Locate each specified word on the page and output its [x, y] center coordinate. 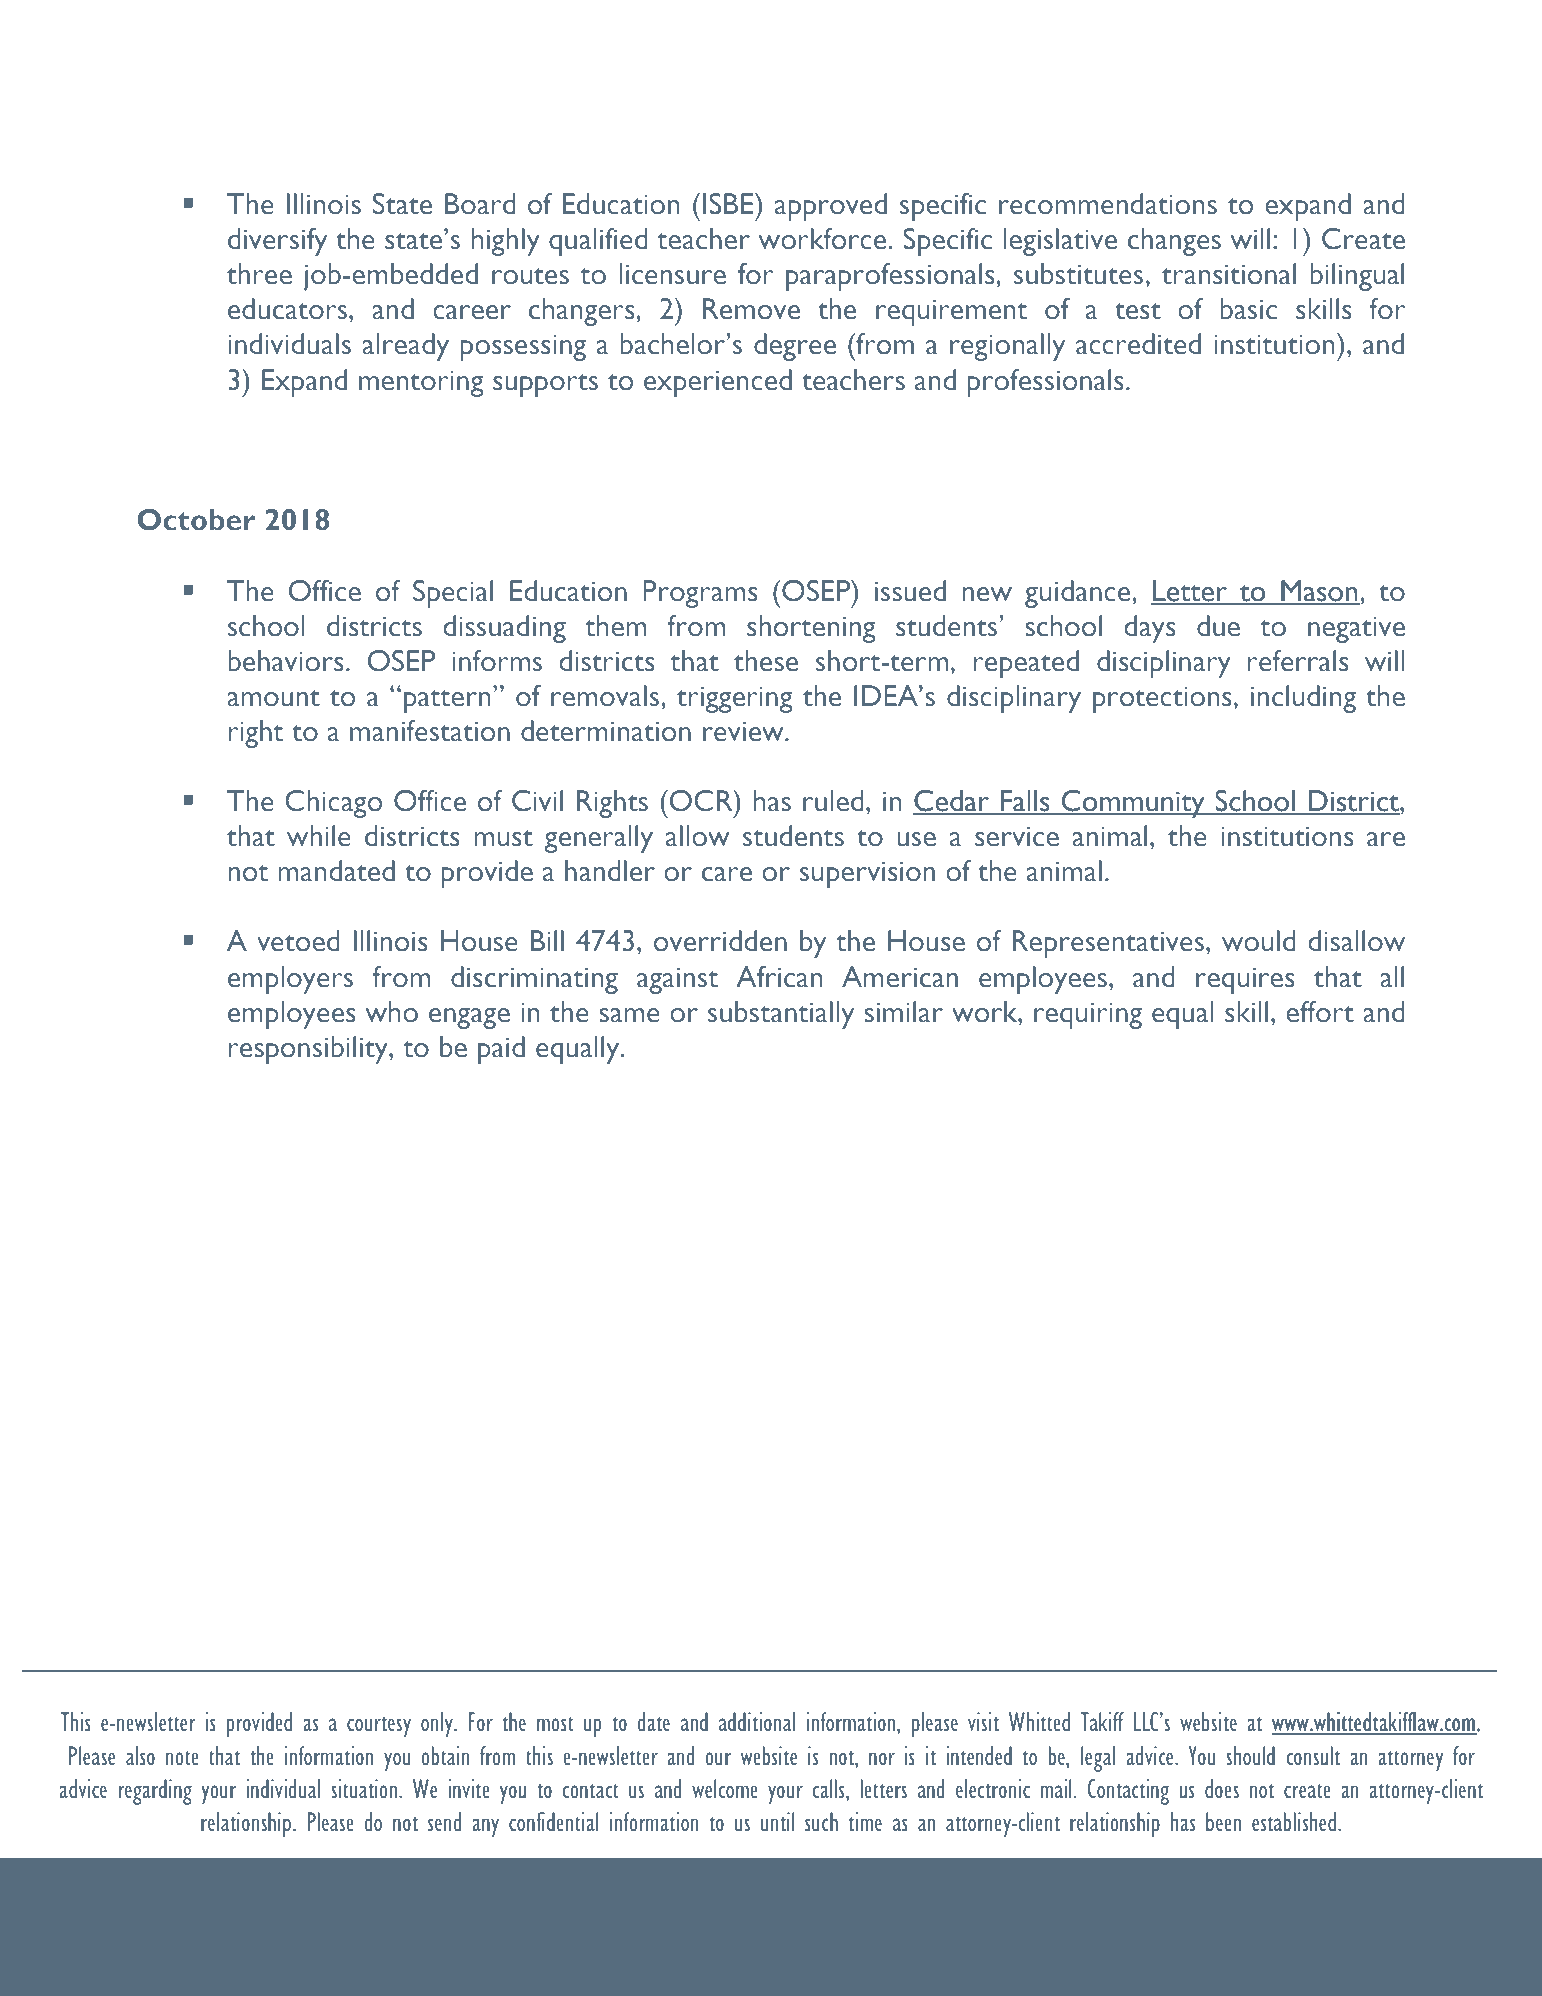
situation [365, 1789]
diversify [277, 242]
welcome [724, 1789]
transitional [1229, 274]
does [1222, 1789]
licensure [672, 274]
